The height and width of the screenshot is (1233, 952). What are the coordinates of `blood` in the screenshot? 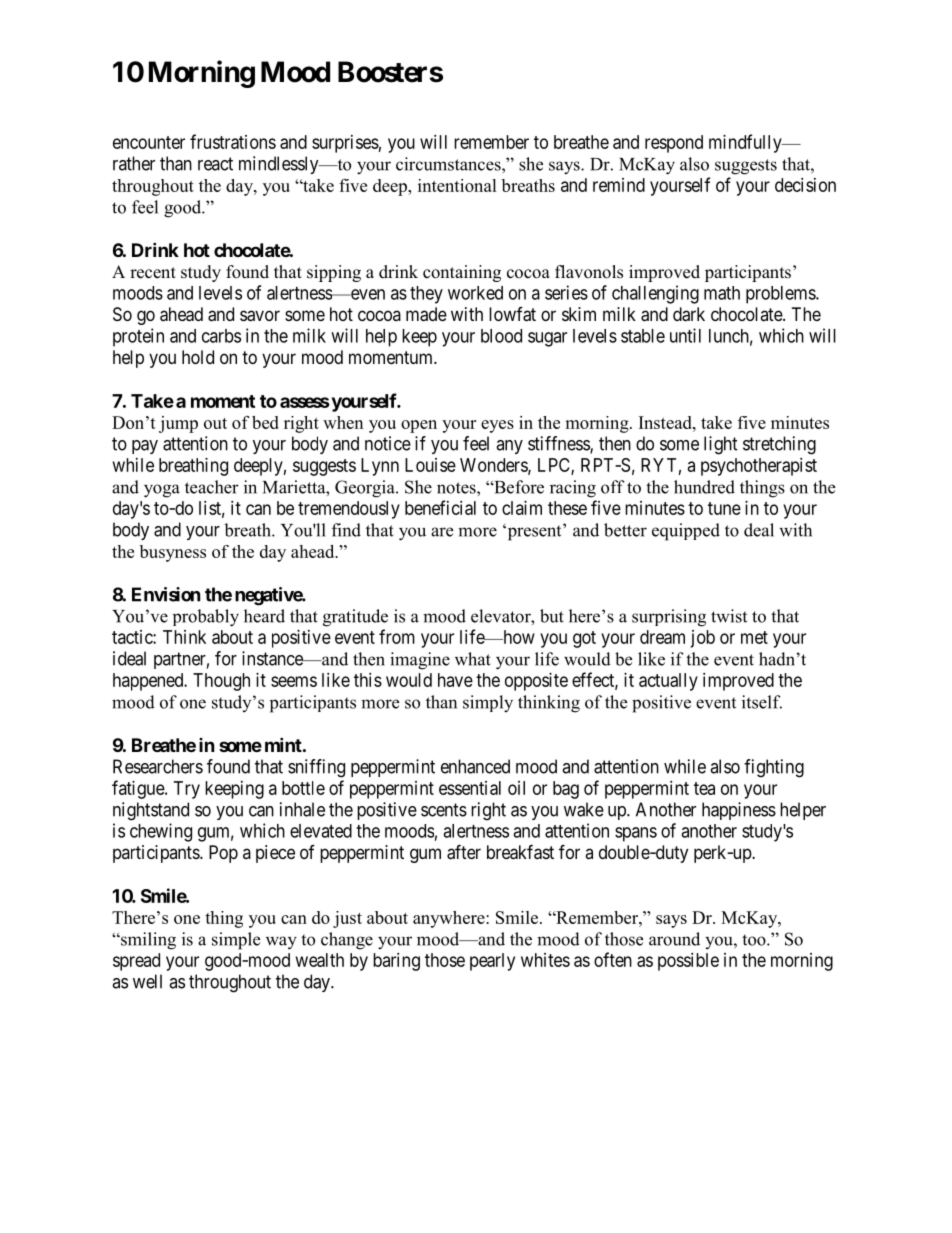 It's located at (501, 336).
